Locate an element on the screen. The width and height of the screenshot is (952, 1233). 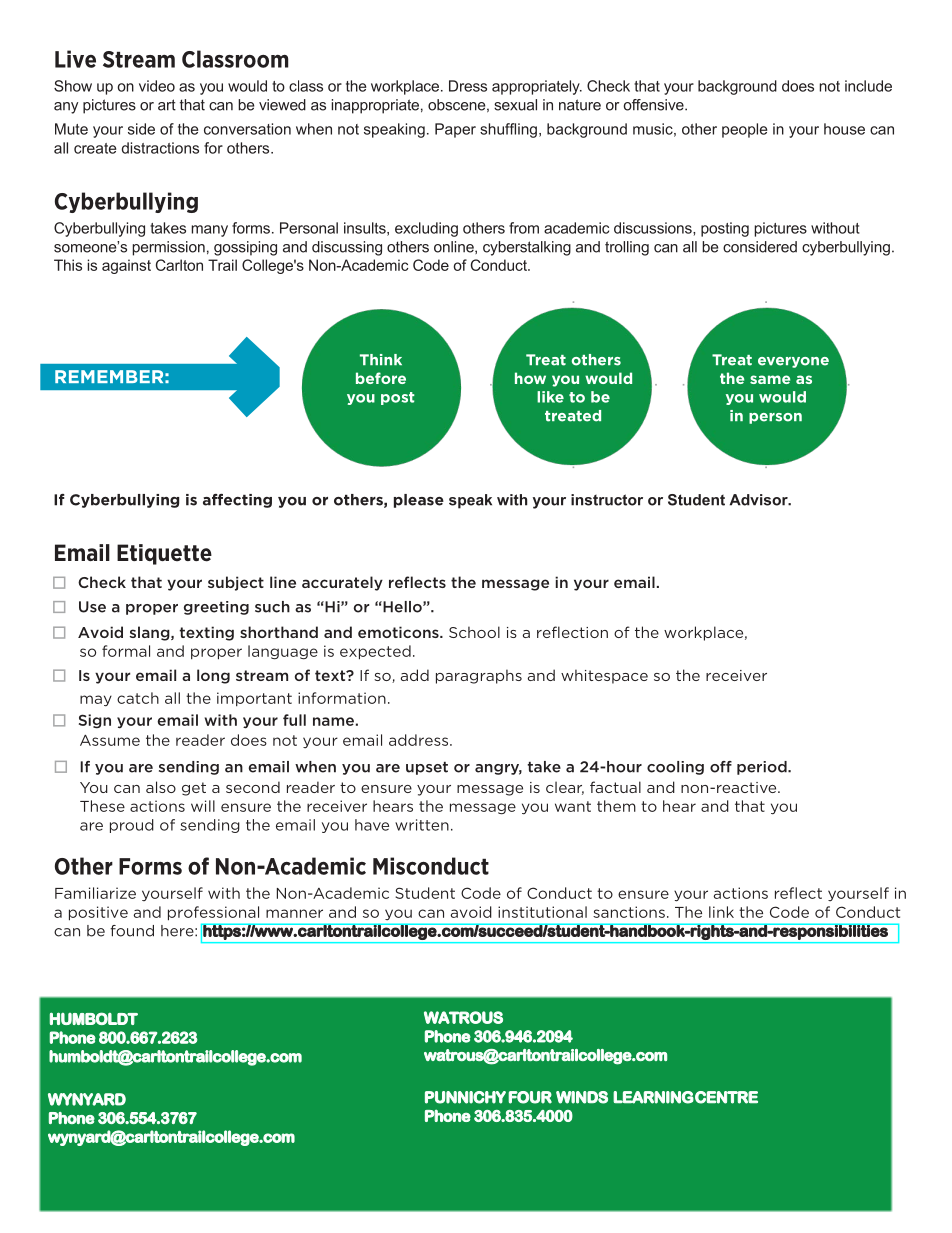
period is located at coordinates (763, 768).
